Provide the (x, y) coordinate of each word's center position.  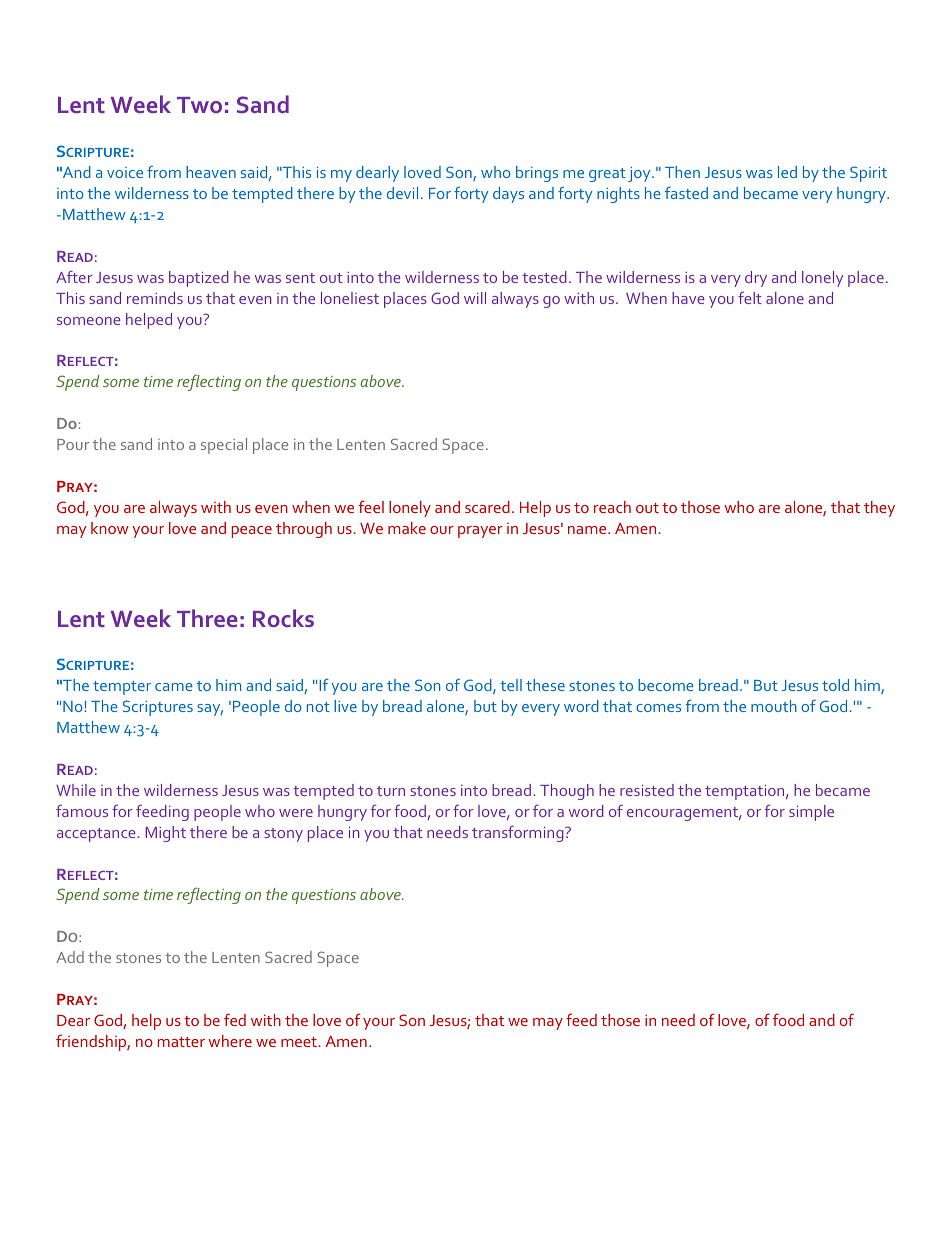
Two (199, 105)
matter (181, 1042)
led (787, 172)
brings (537, 174)
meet (300, 1042)
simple (811, 813)
